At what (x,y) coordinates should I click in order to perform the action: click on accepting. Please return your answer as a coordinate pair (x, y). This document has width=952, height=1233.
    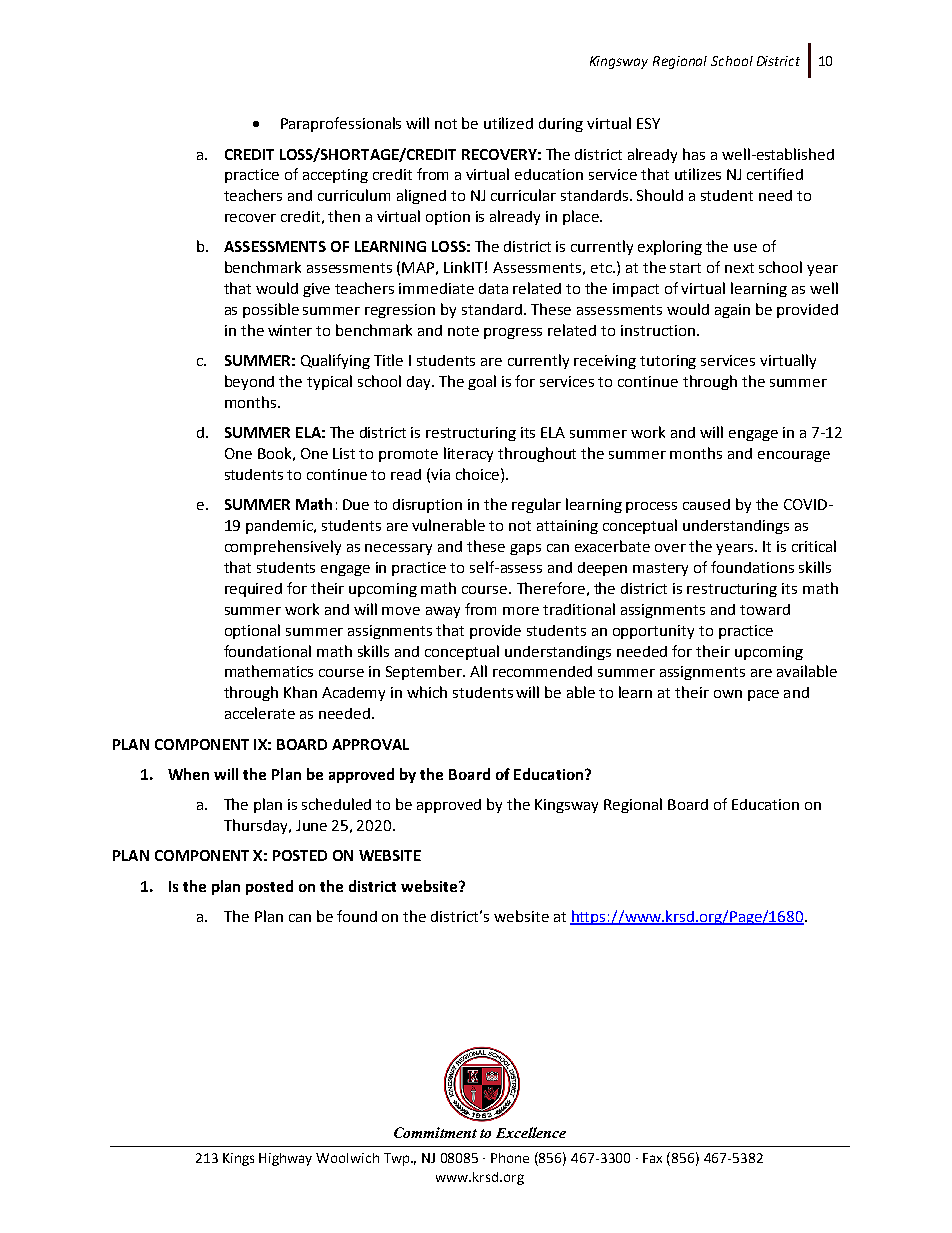
    Looking at the image, I should click on (335, 176).
